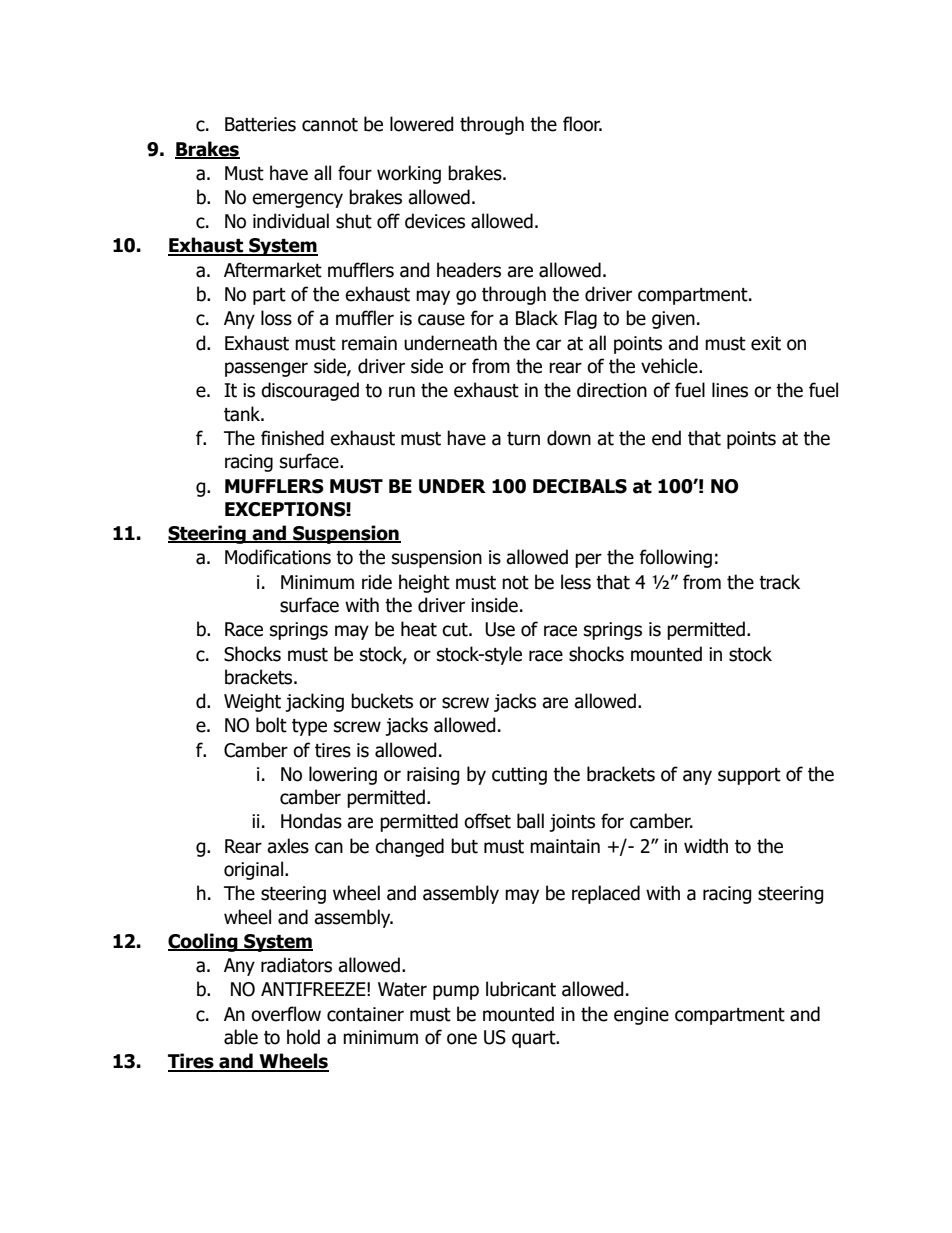 This image has height=1233, width=952. Describe the element at coordinates (641, 1016) in the image. I see `engine` at that location.
